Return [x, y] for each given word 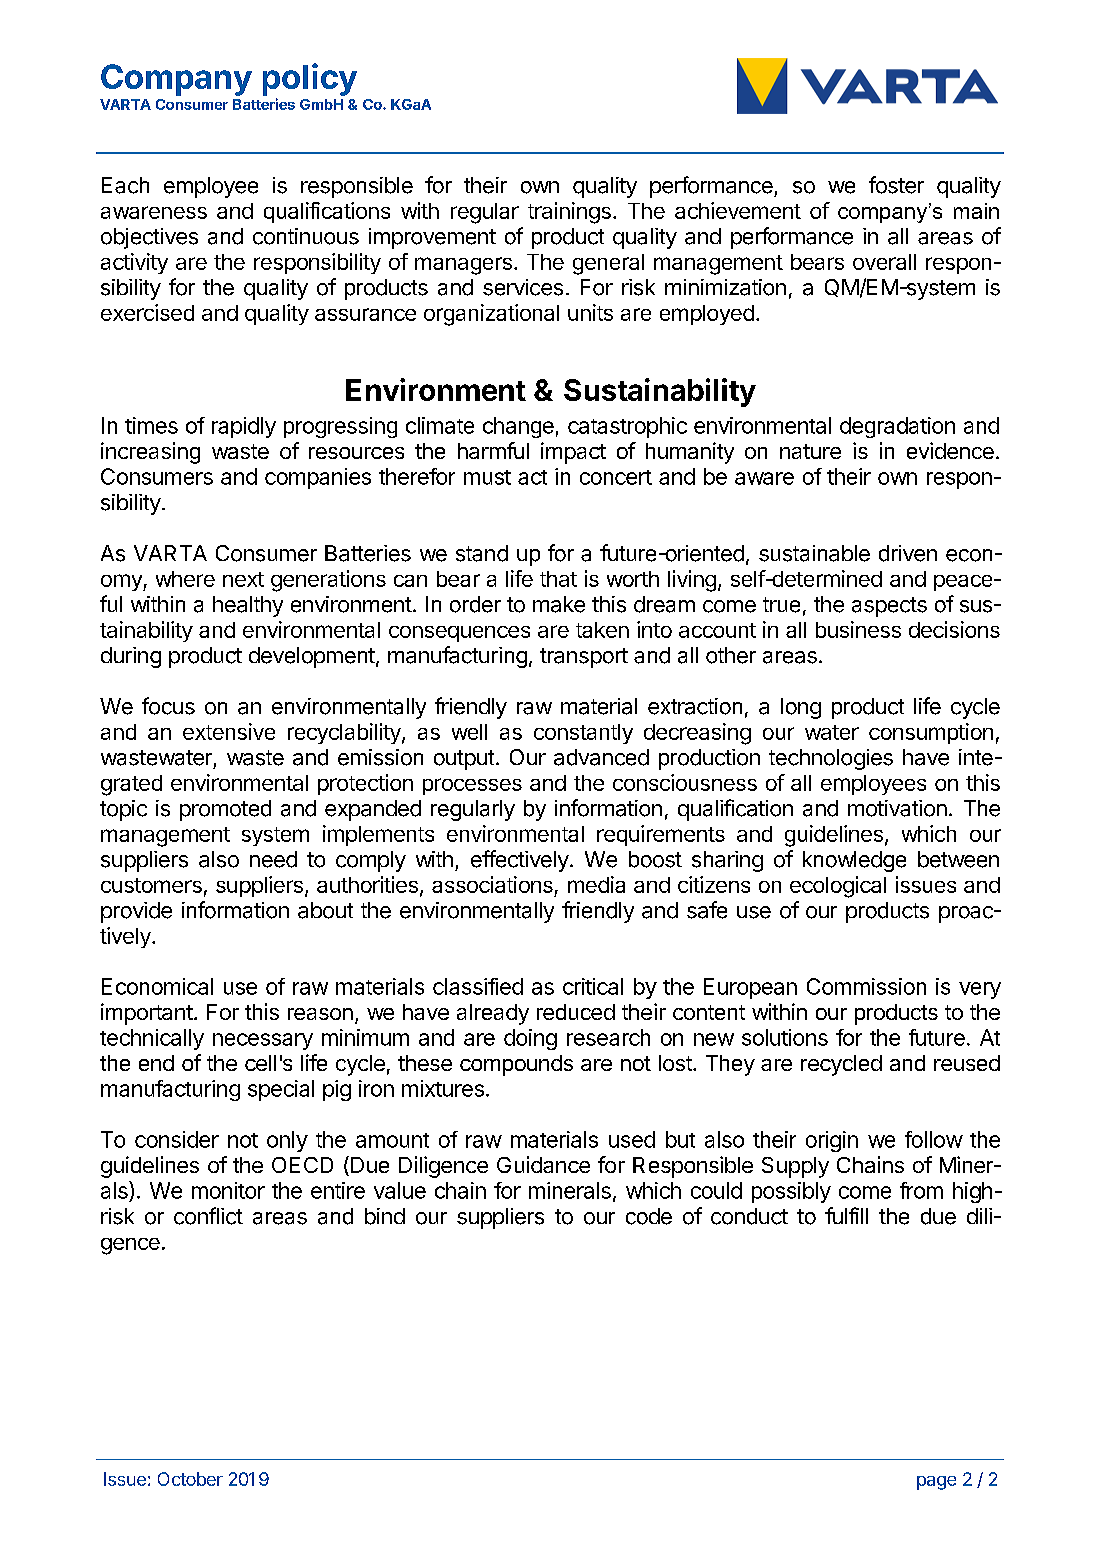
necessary [263, 1041]
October [190, 1479]
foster [896, 185]
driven [908, 553]
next [243, 579]
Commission [866, 986]
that [558, 579]
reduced [576, 1012]
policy [310, 79]
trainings [569, 213]
